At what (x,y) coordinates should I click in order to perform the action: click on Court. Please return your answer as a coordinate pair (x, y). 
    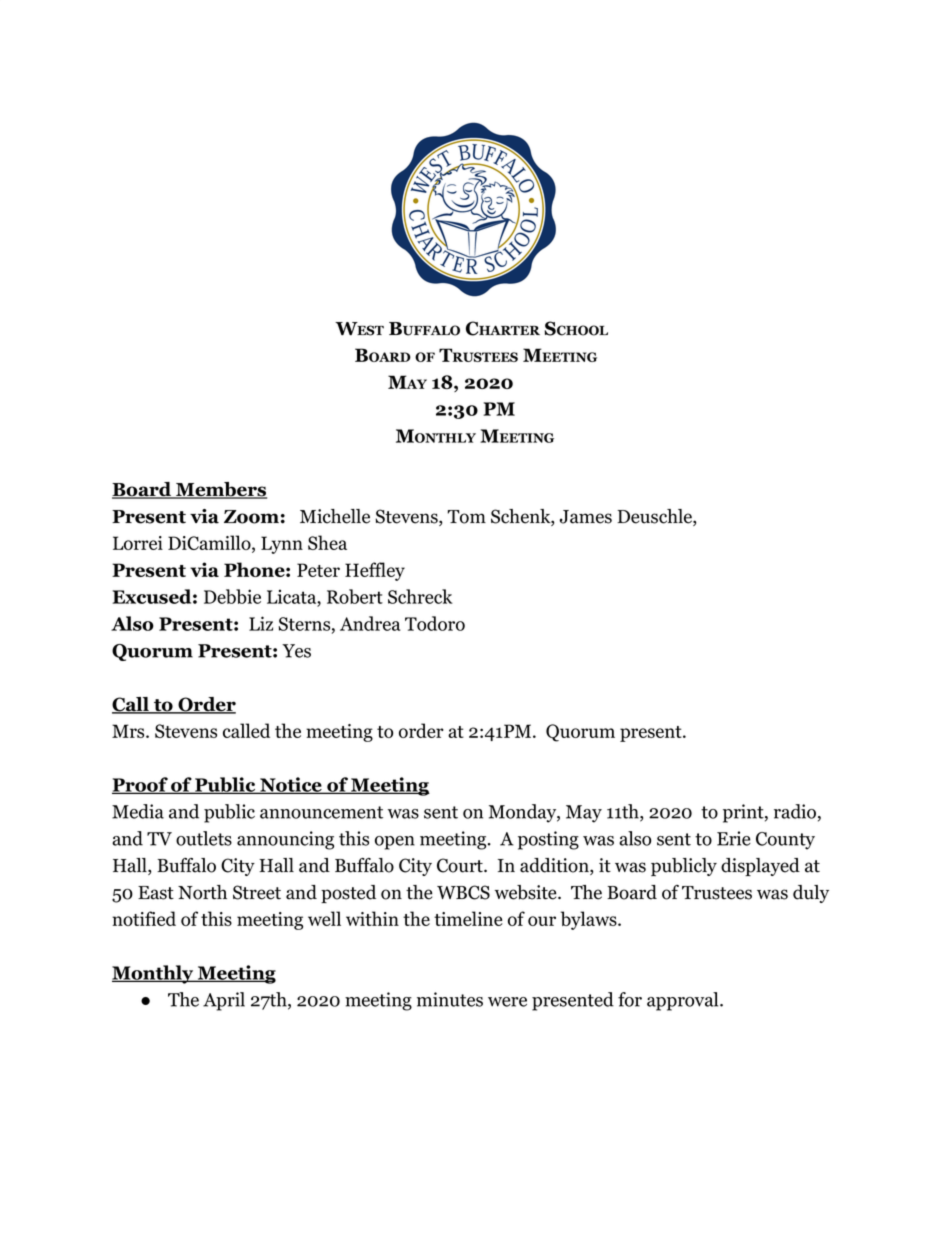
    Looking at the image, I should click on (461, 865).
